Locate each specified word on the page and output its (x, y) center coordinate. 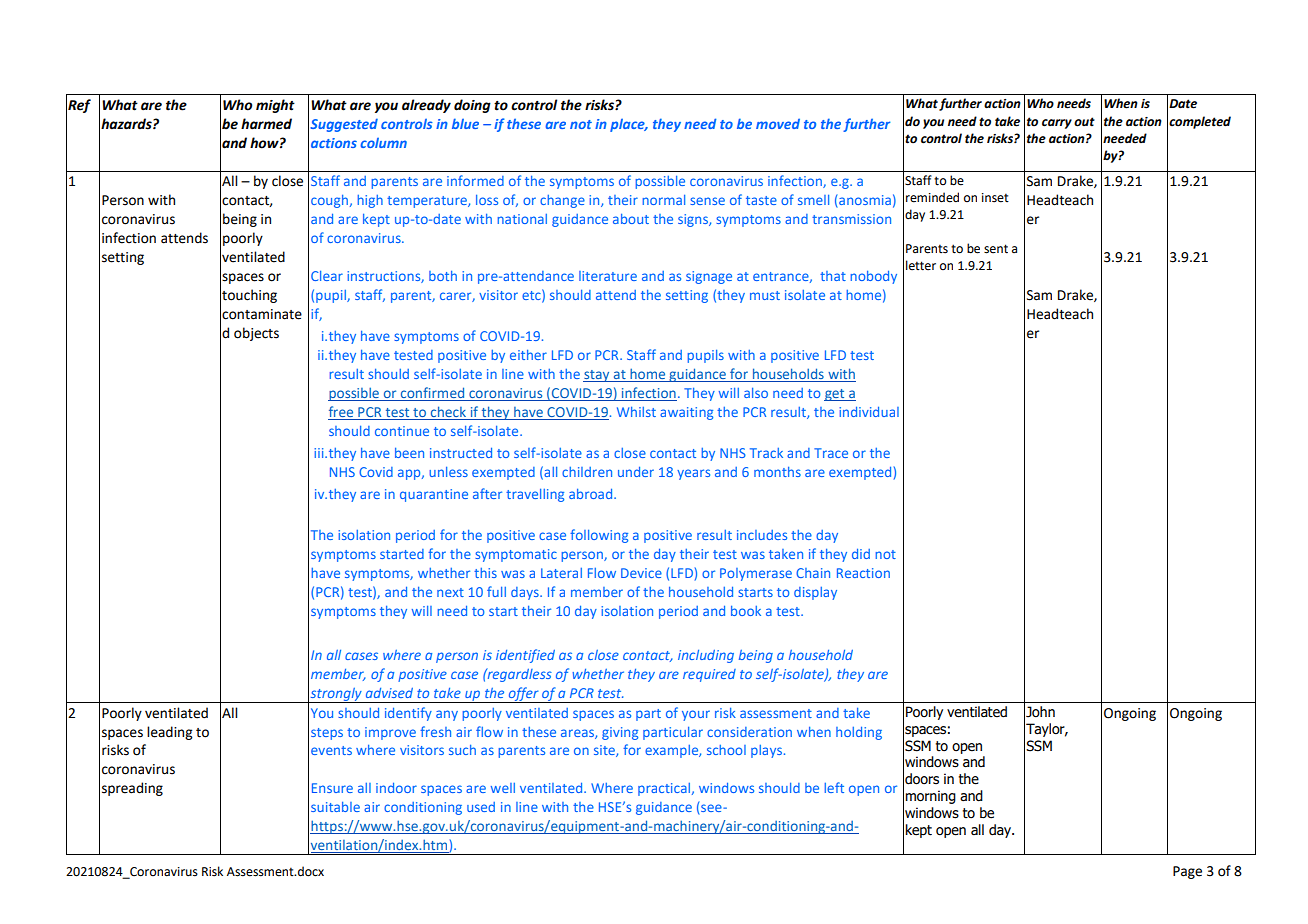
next (450, 592)
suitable (335, 807)
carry (1057, 124)
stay (597, 376)
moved (778, 123)
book (746, 611)
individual (869, 411)
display (815, 593)
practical (664, 789)
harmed (266, 124)
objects (256, 334)
